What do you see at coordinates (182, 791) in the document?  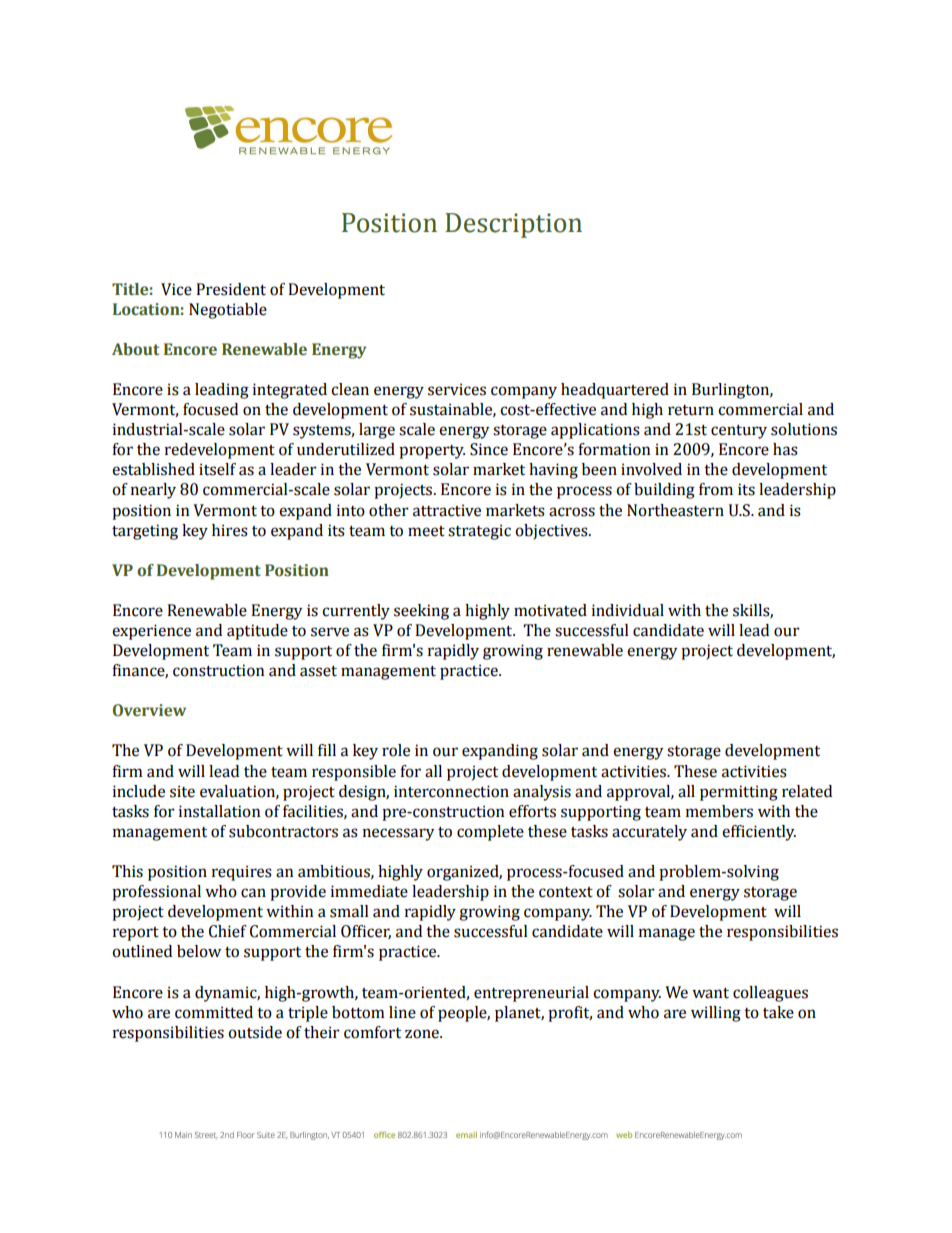 I see `site` at bounding box center [182, 791].
